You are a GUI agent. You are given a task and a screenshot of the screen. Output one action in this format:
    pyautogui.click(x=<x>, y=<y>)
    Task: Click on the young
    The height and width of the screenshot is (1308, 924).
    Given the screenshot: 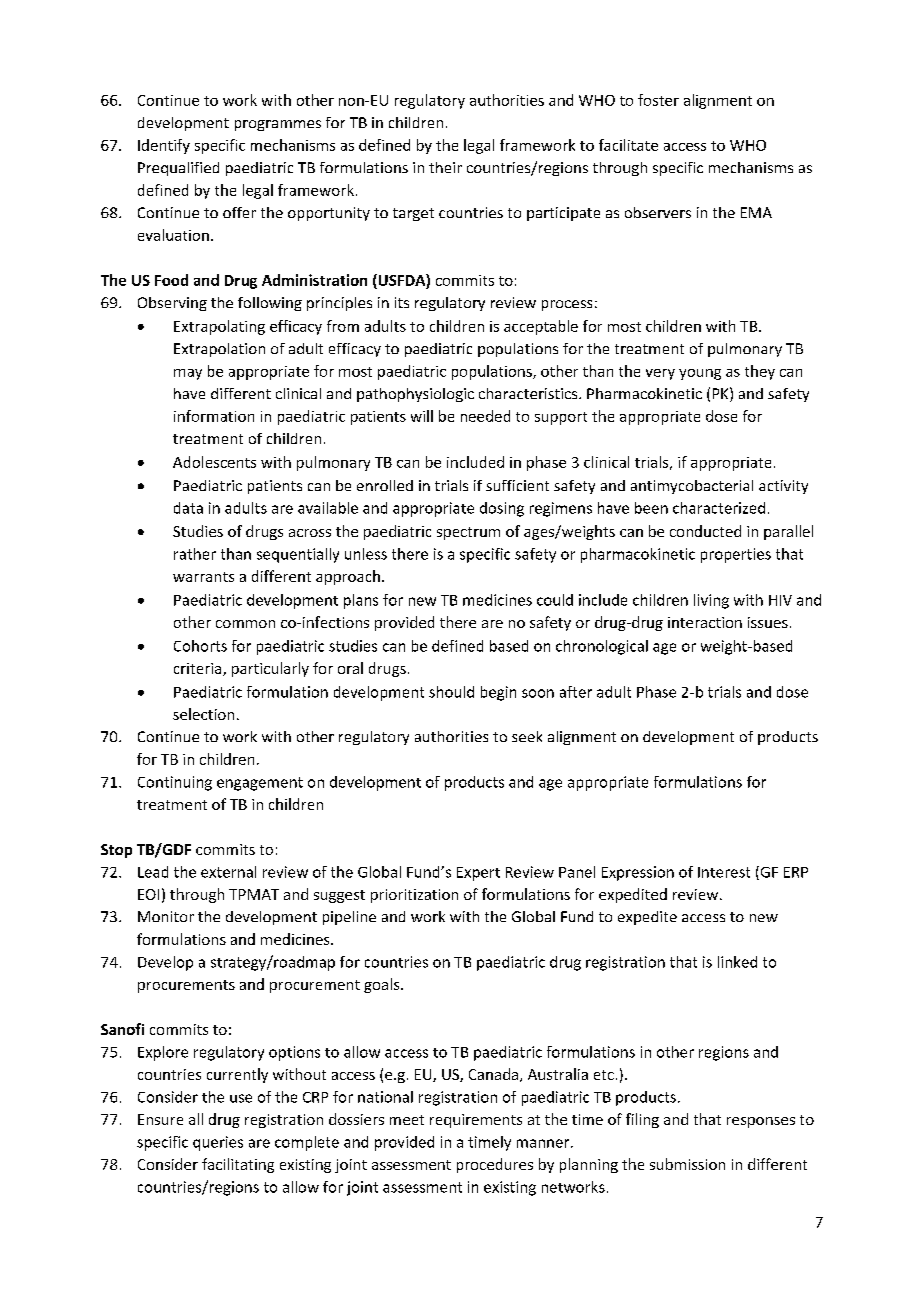 What is the action you would take?
    pyautogui.click(x=700, y=374)
